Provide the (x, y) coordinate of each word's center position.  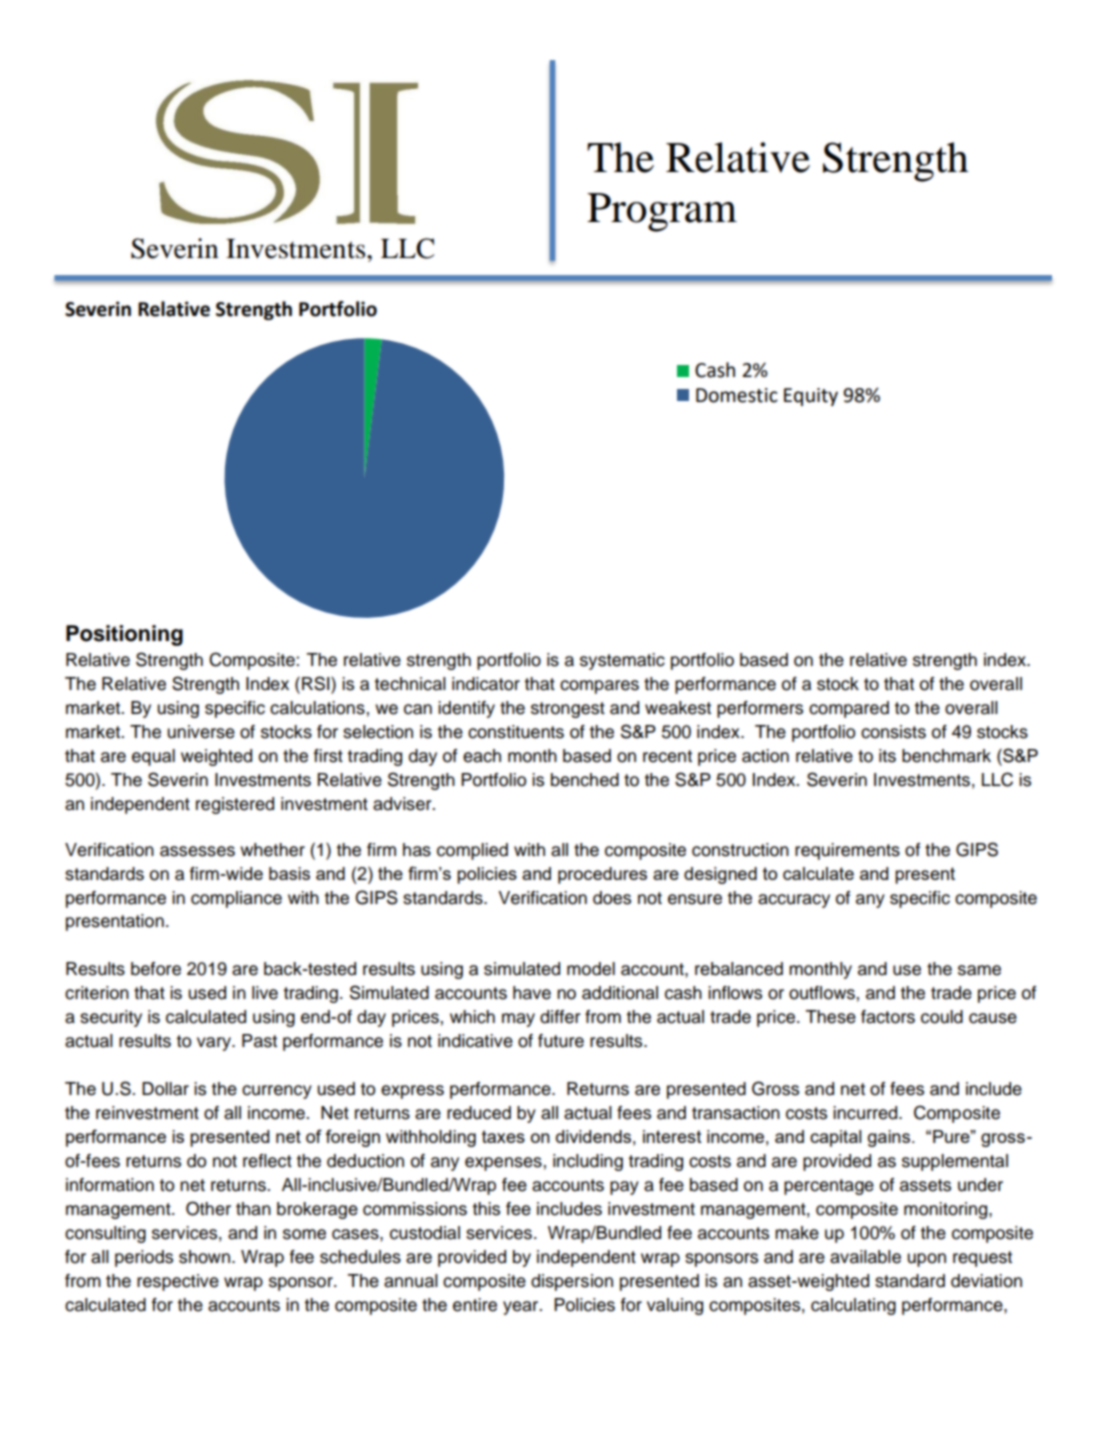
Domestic (737, 395)
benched (585, 780)
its (887, 756)
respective (178, 1282)
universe (201, 732)
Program (662, 212)
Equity (811, 397)
